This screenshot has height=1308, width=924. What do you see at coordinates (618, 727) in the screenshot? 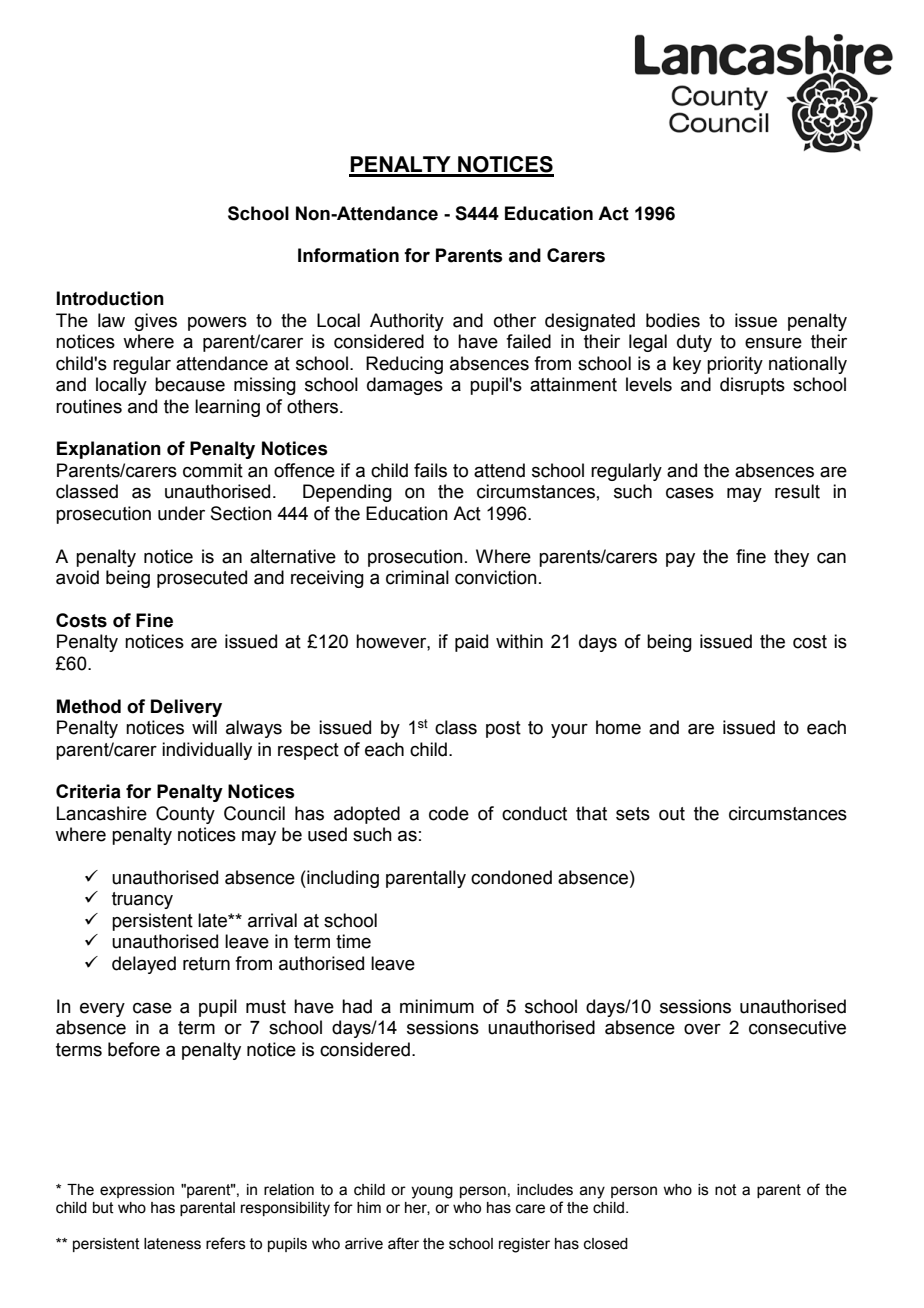
I see `home` at bounding box center [618, 727].
